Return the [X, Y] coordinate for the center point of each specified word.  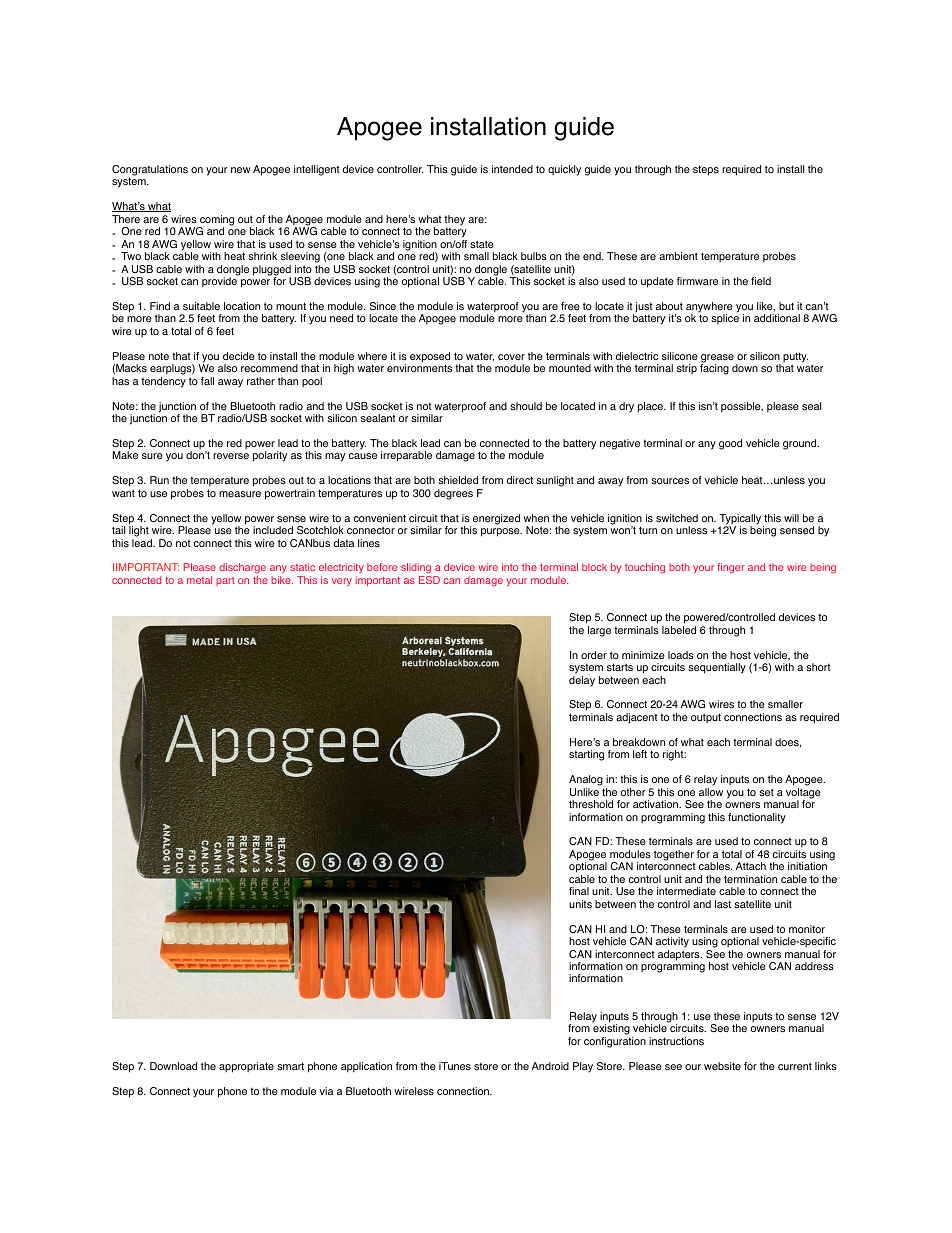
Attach [751, 866]
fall [207, 381]
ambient [678, 256]
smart [290, 1066]
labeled [679, 630]
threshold [591, 804]
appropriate [246, 1067]
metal [199, 580]
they [454, 220]
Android [550, 1066]
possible [742, 407]
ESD [429, 580]
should [526, 406]
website [722, 1066]
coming [216, 221]
